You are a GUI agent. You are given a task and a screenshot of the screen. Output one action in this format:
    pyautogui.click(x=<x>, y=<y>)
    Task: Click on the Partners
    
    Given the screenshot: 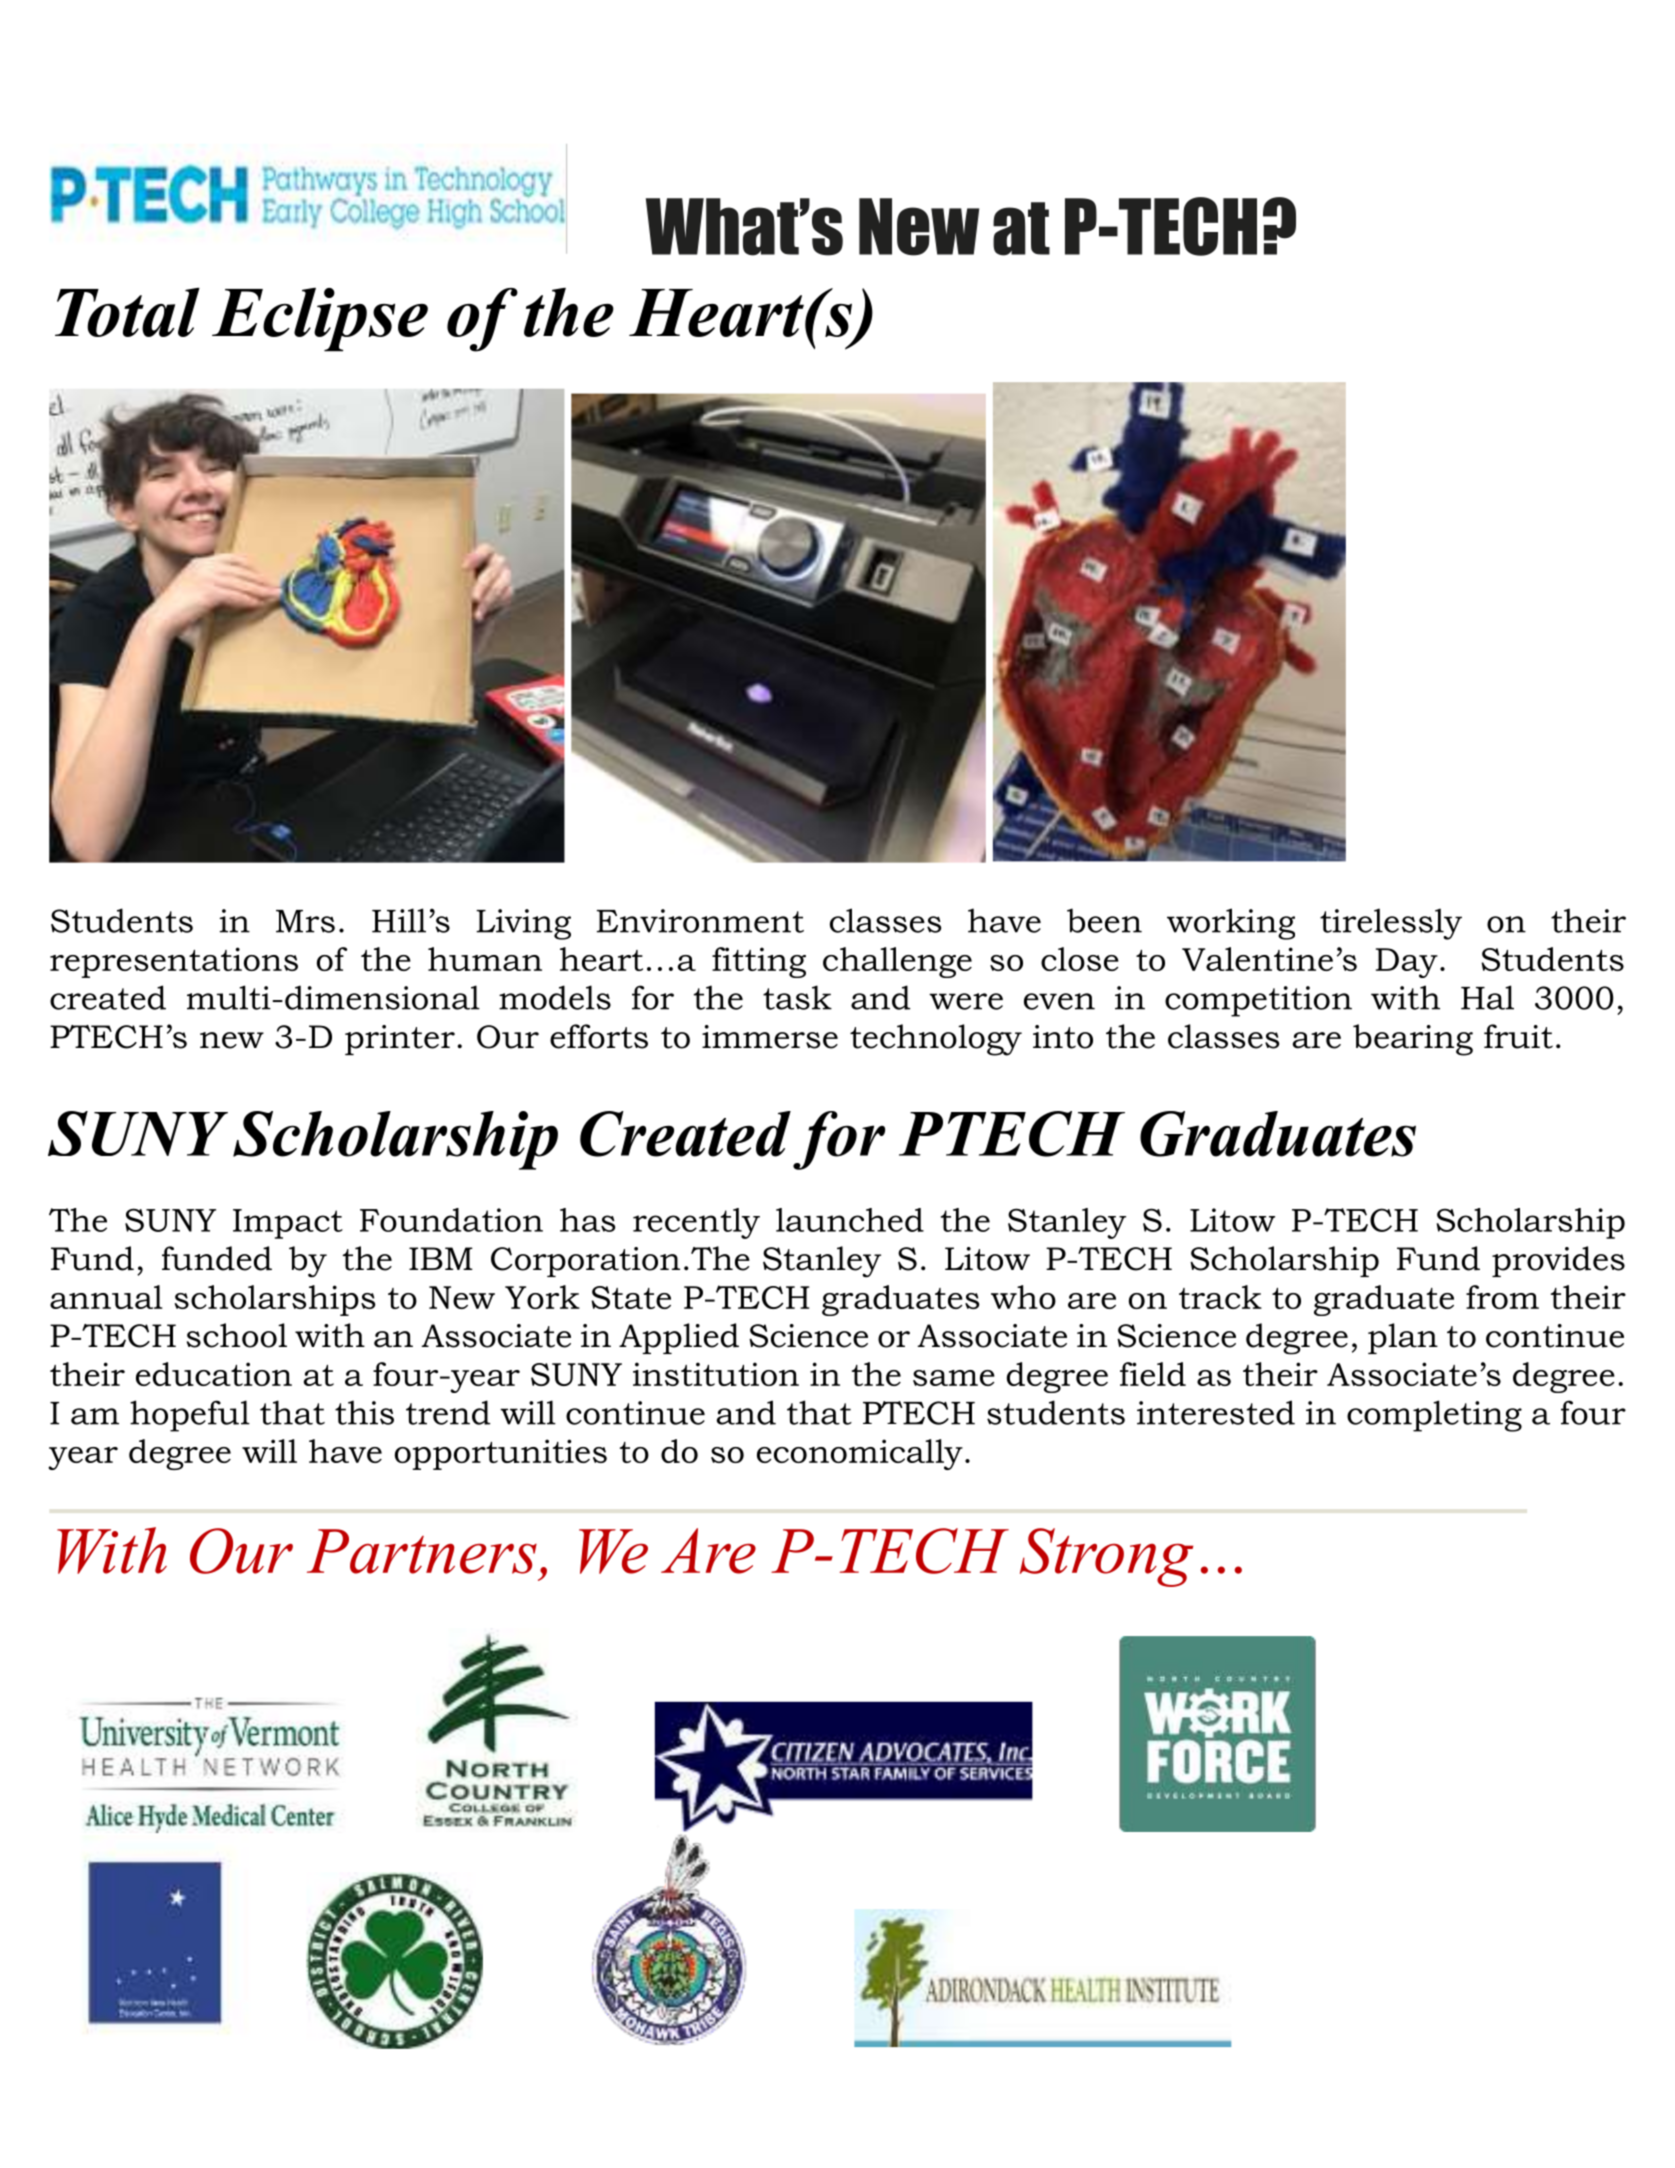 What is the action you would take?
    pyautogui.click(x=422, y=1551)
